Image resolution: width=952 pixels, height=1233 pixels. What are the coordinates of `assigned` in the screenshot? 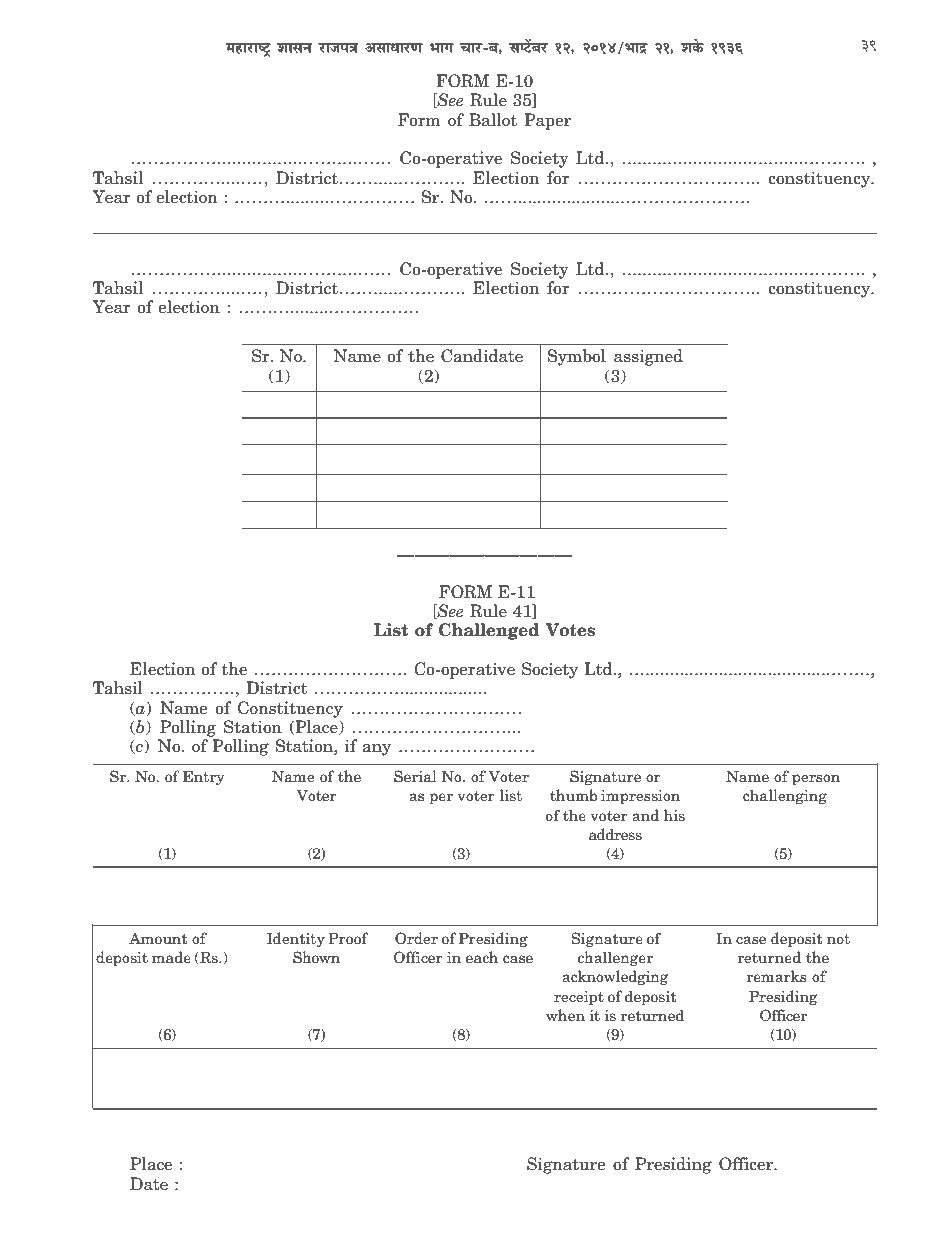 It's located at (648, 357).
